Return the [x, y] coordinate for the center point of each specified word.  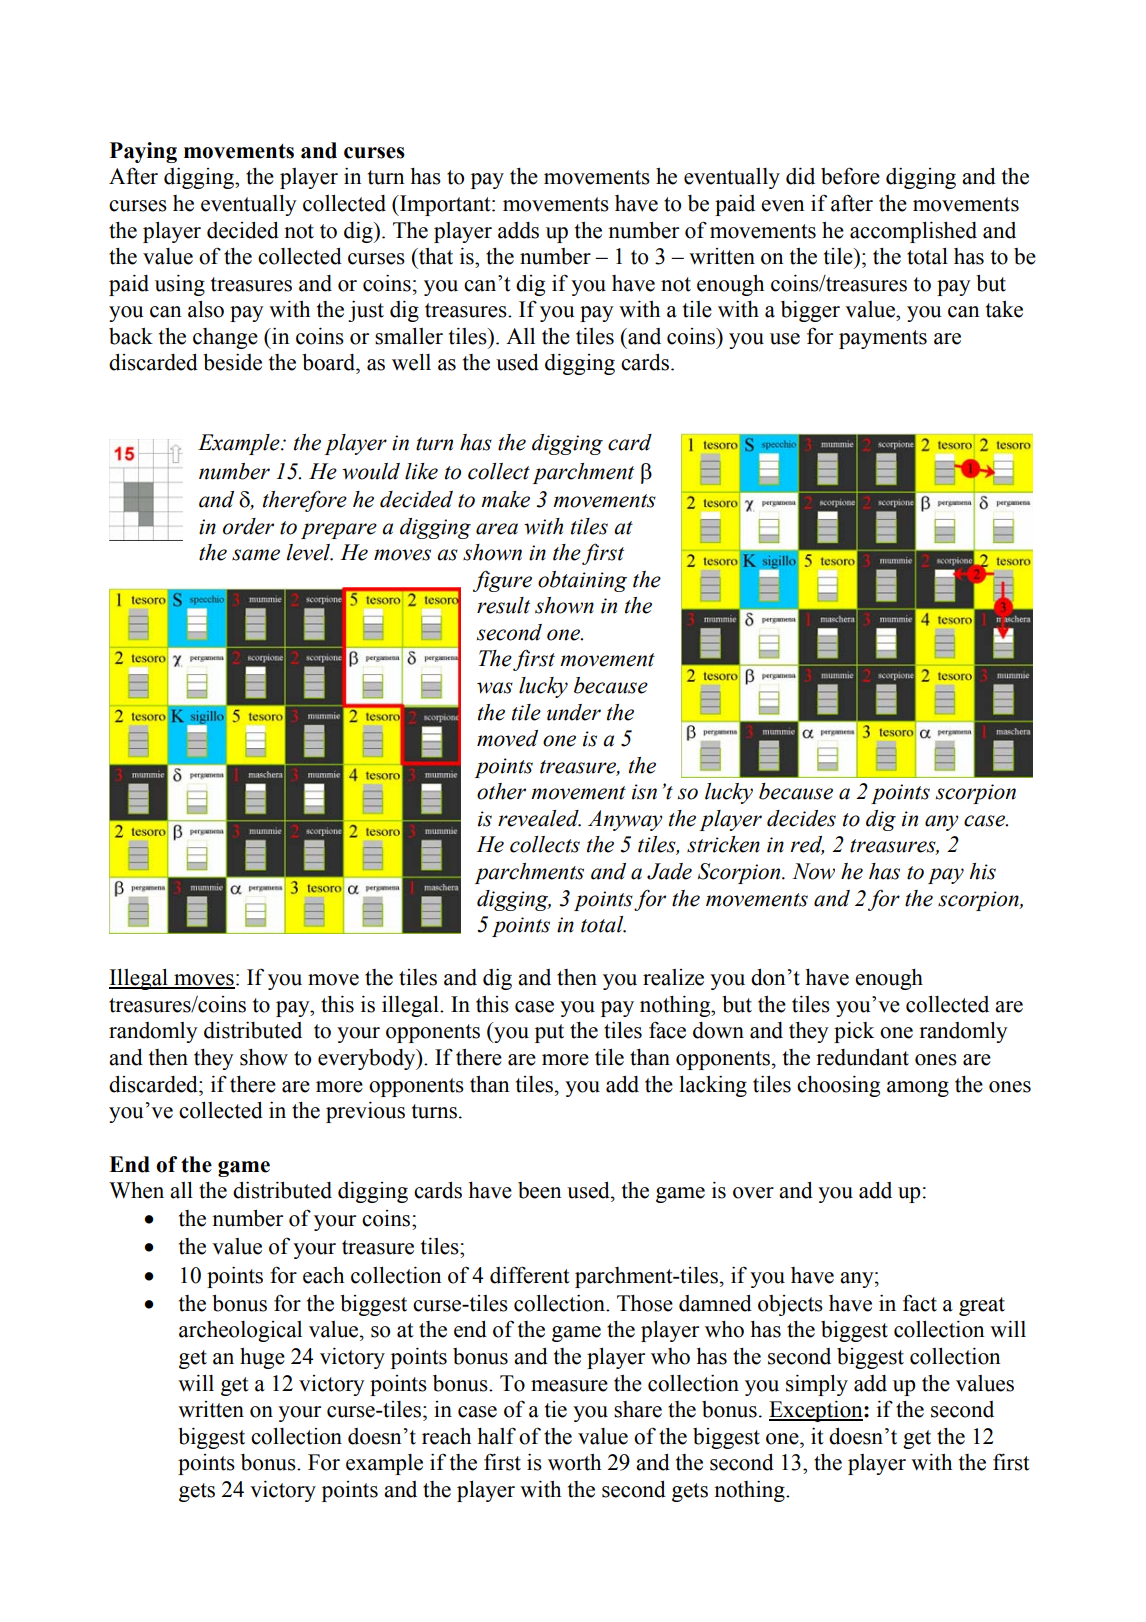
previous [365, 1112]
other [501, 791]
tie [556, 1409]
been [540, 1190]
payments [883, 339]
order [248, 526]
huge [262, 1358]
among [918, 1089]
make [505, 499]
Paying [143, 152]
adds [518, 230]
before [850, 176]
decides [801, 818]
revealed [539, 818]
